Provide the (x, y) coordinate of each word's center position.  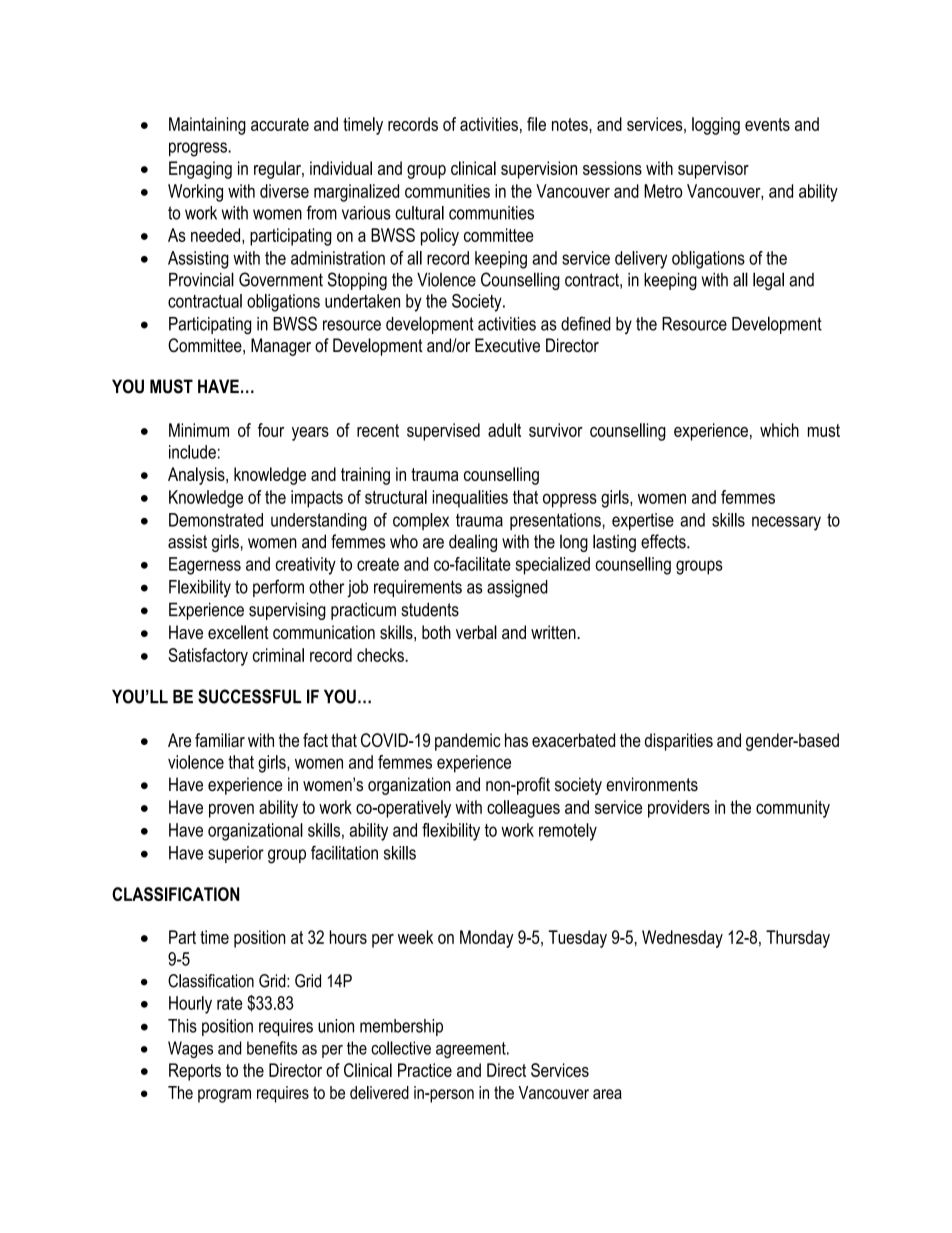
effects (664, 541)
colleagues (523, 809)
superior (236, 854)
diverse (284, 191)
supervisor (713, 170)
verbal (476, 632)
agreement (472, 1050)
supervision (539, 170)
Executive (507, 345)
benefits (272, 1048)
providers (679, 809)
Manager (281, 347)
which (779, 430)
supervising (287, 611)
